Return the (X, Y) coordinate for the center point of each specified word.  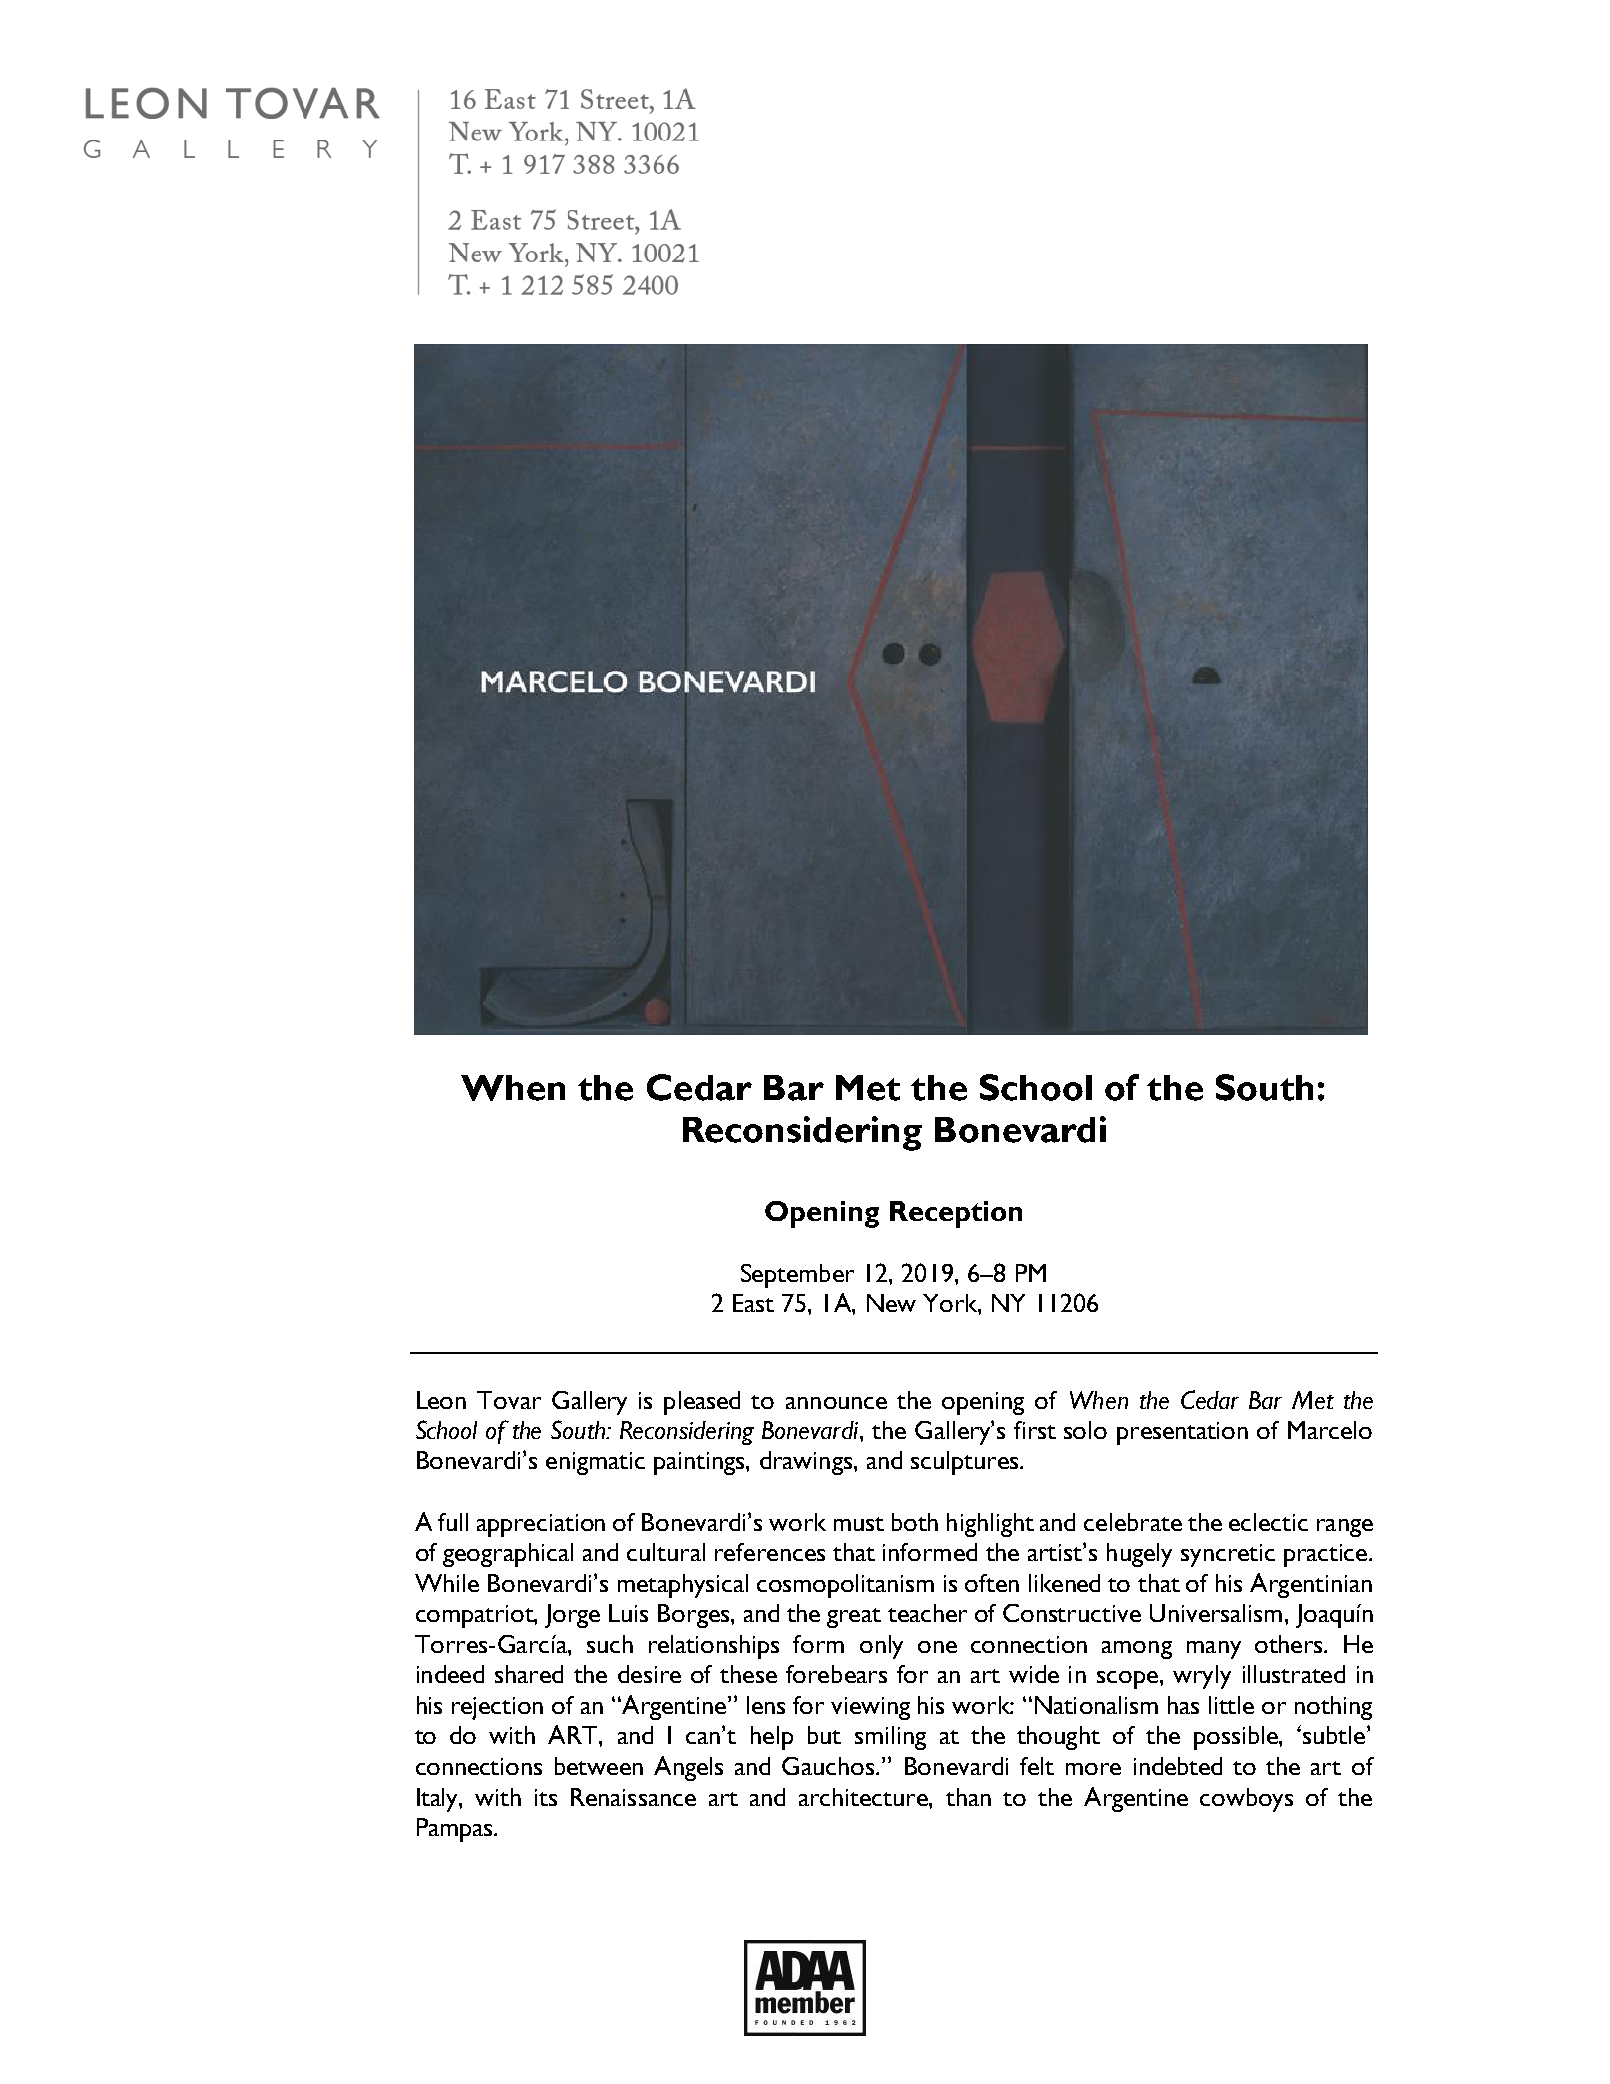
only (881, 1647)
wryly (1202, 1677)
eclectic (1268, 1522)
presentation (1182, 1433)
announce (836, 1403)
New (891, 1303)
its (546, 1797)
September (797, 1276)
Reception (956, 1214)
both (915, 1522)
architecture (864, 1797)
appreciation (541, 1525)
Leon (441, 1400)
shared (529, 1674)
